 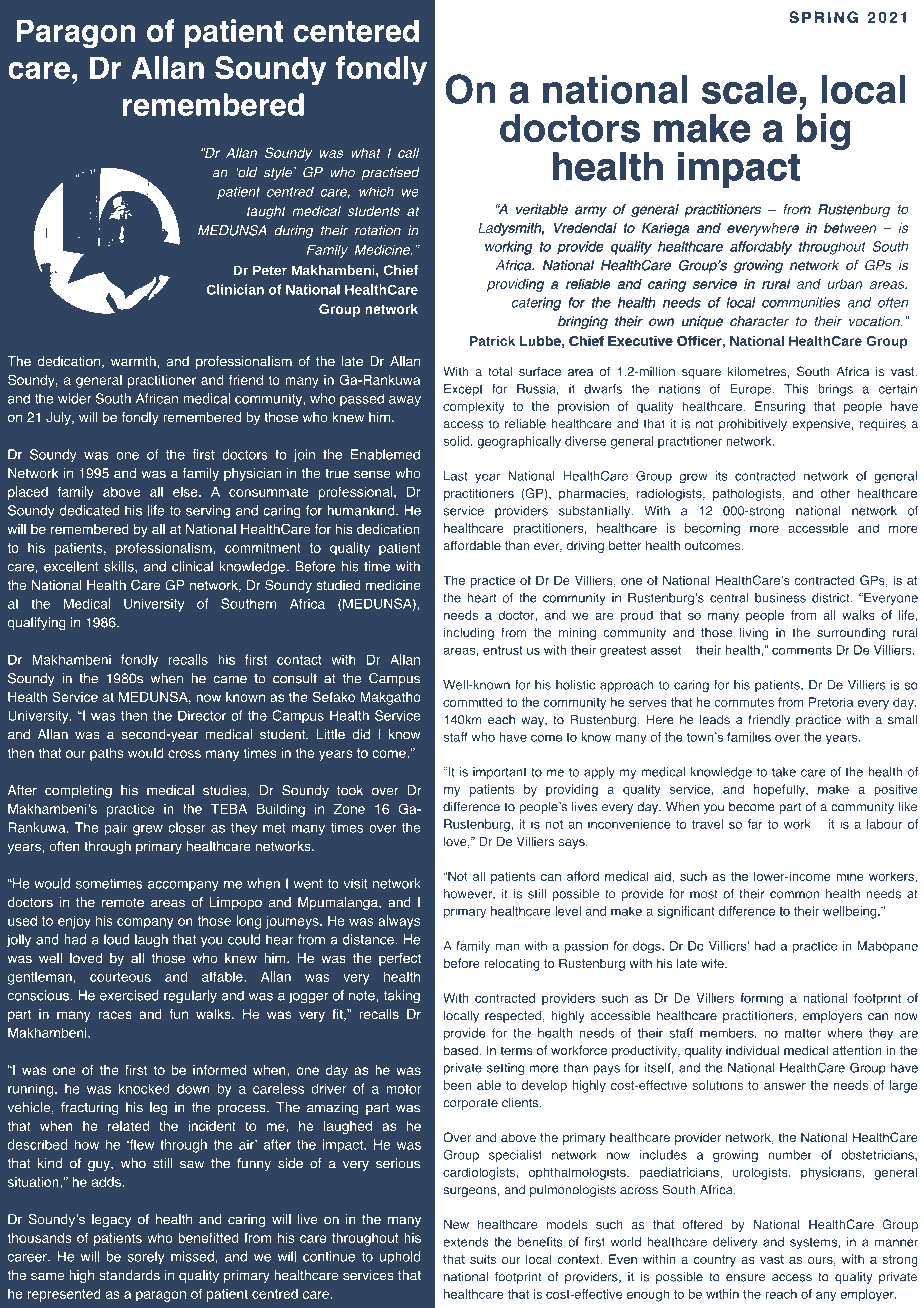 What do you see at coordinates (483, 1259) in the screenshot?
I see `suits` at bounding box center [483, 1259].
